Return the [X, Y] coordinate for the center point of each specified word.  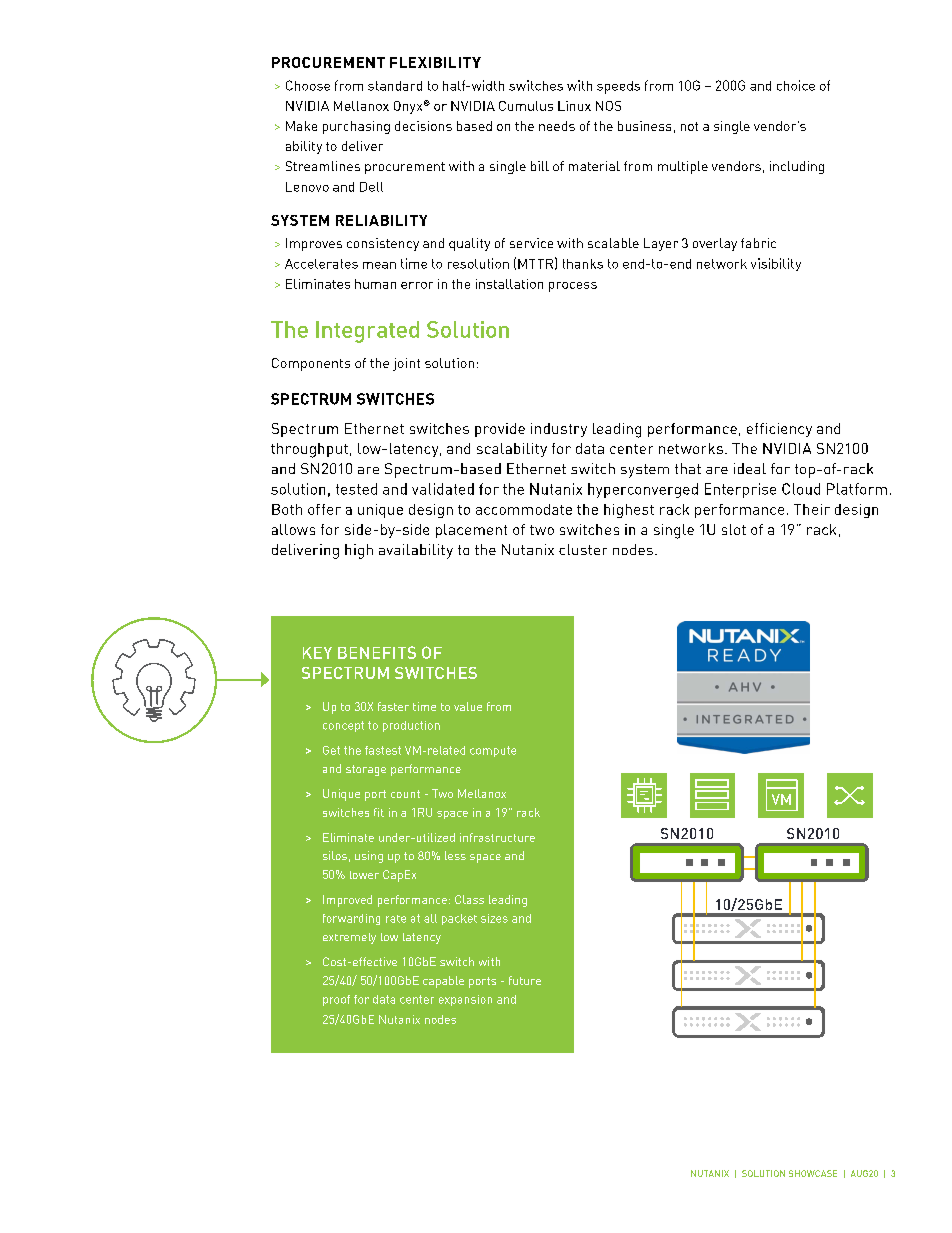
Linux [574, 106]
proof [336, 1000]
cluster [583, 549]
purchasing [356, 127]
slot [734, 529]
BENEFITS [377, 652]
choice [796, 85]
